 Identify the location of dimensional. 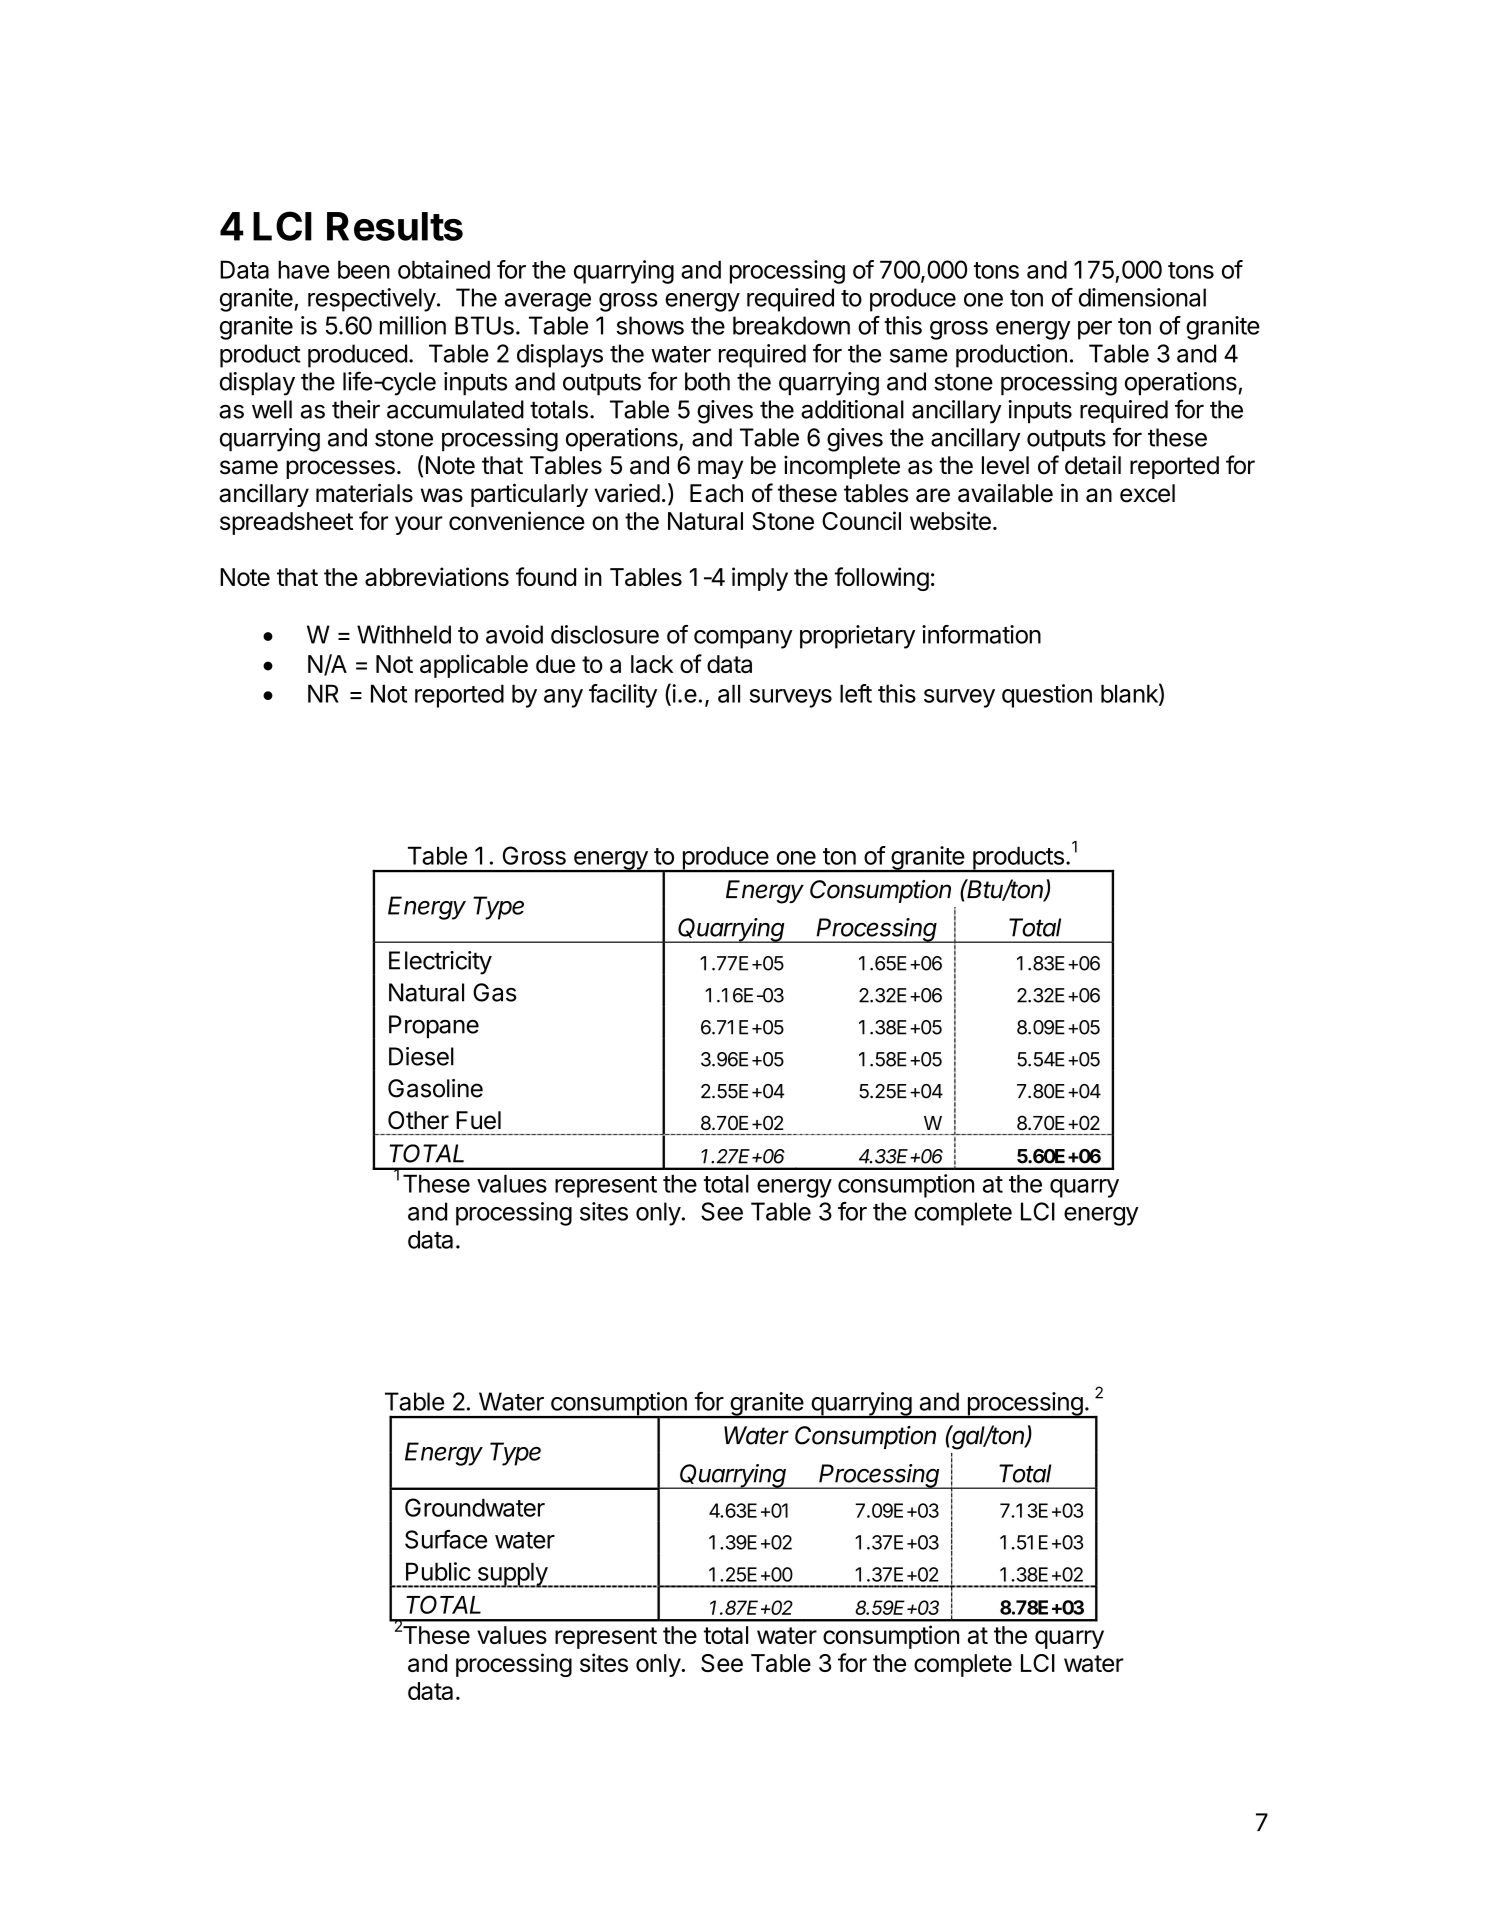
(1142, 297).
